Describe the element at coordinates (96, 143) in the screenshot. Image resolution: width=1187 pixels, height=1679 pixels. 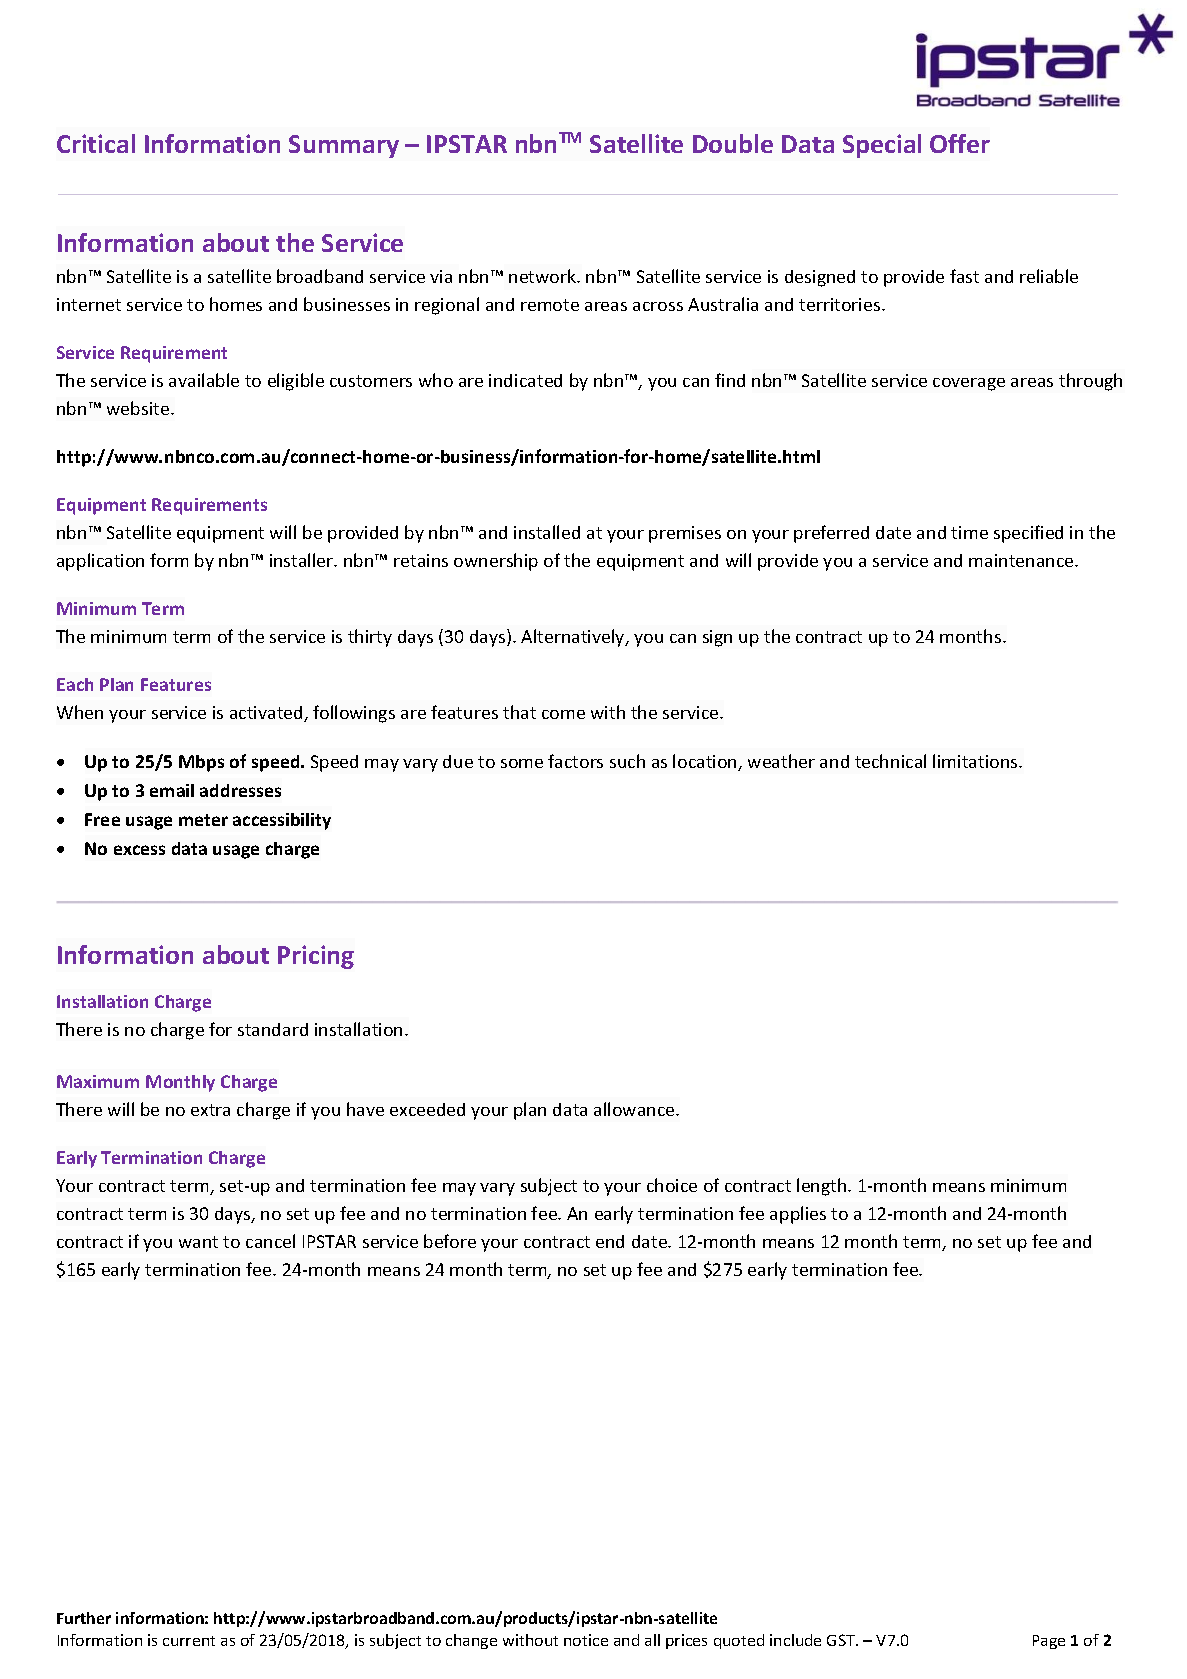
I see `Critical` at that location.
